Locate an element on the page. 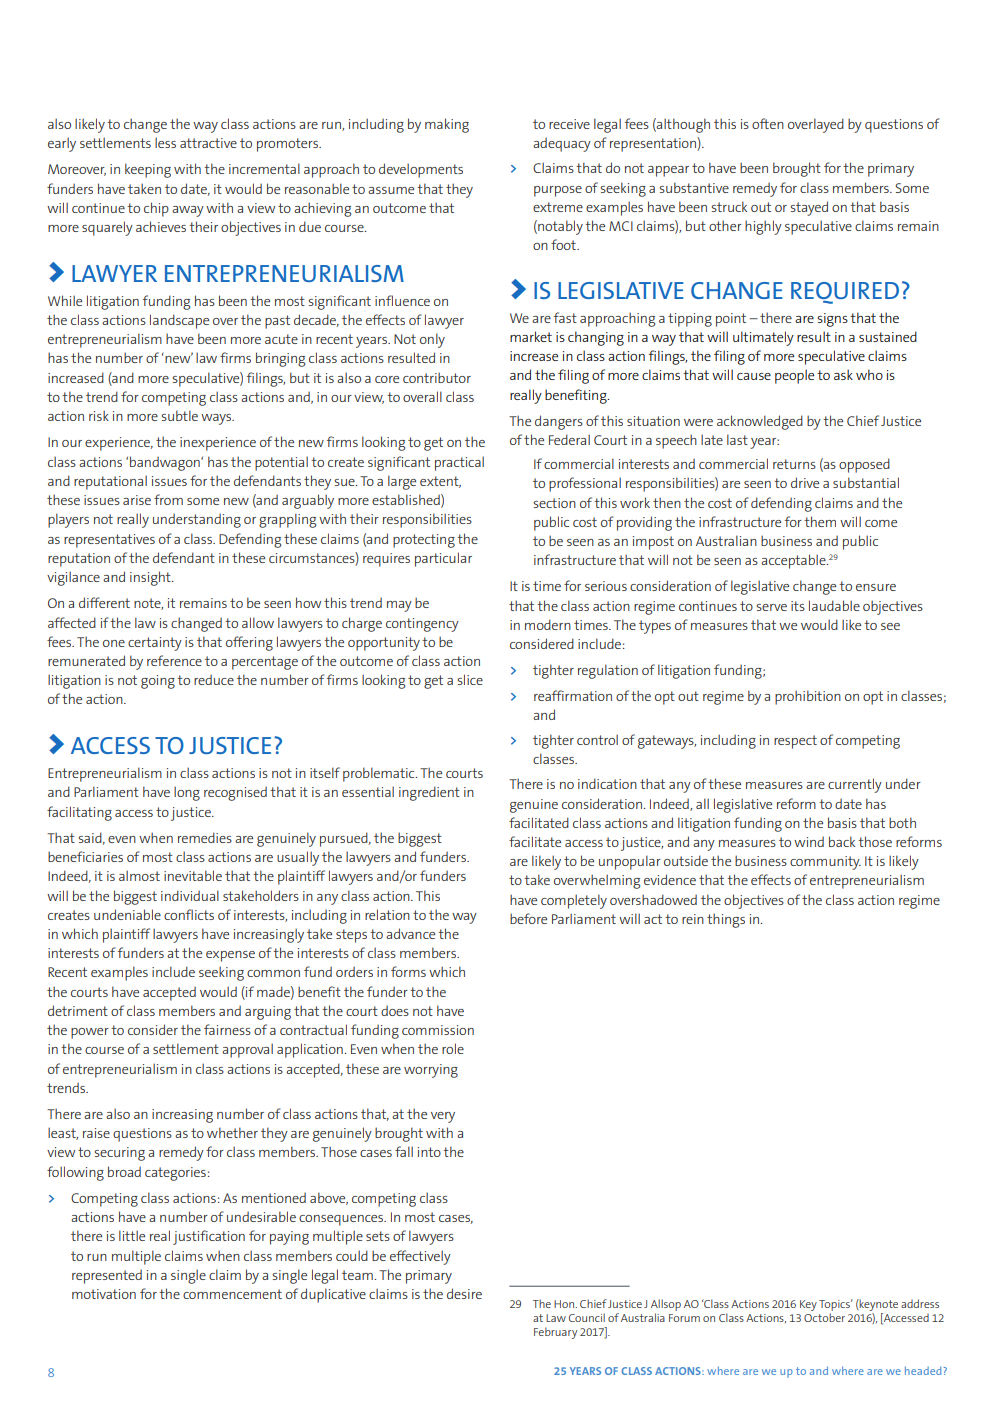 The width and height of the image is (995, 1407). insight is located at coordinates (151, 578).
